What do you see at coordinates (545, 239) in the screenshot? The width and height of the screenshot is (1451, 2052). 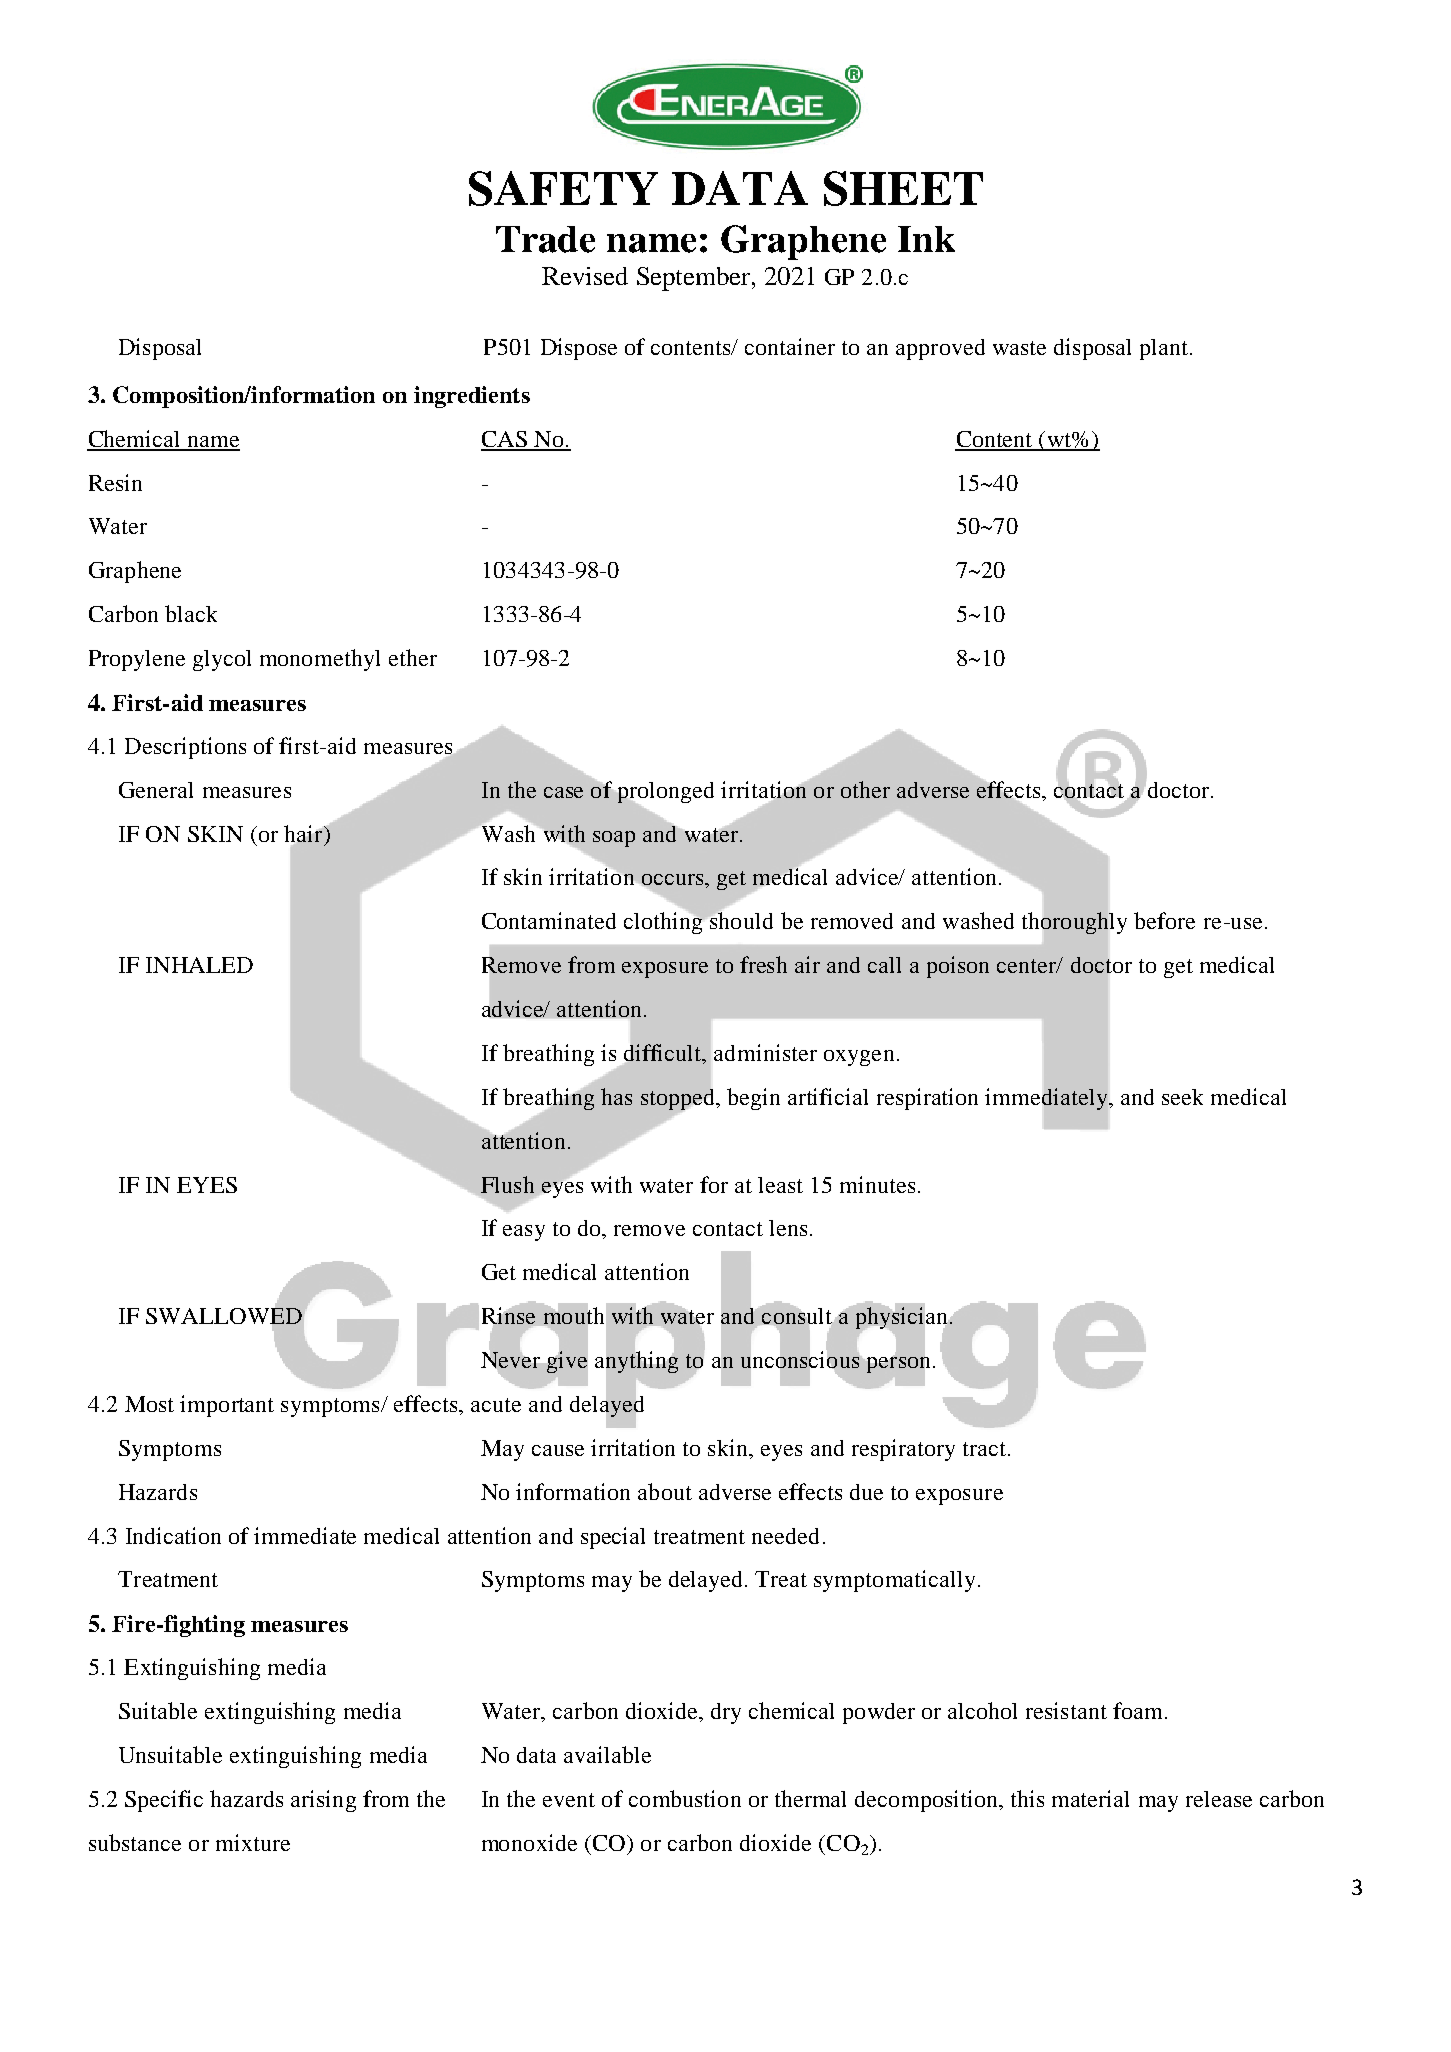 I see `Trade` at bounding box center [545, 239].
